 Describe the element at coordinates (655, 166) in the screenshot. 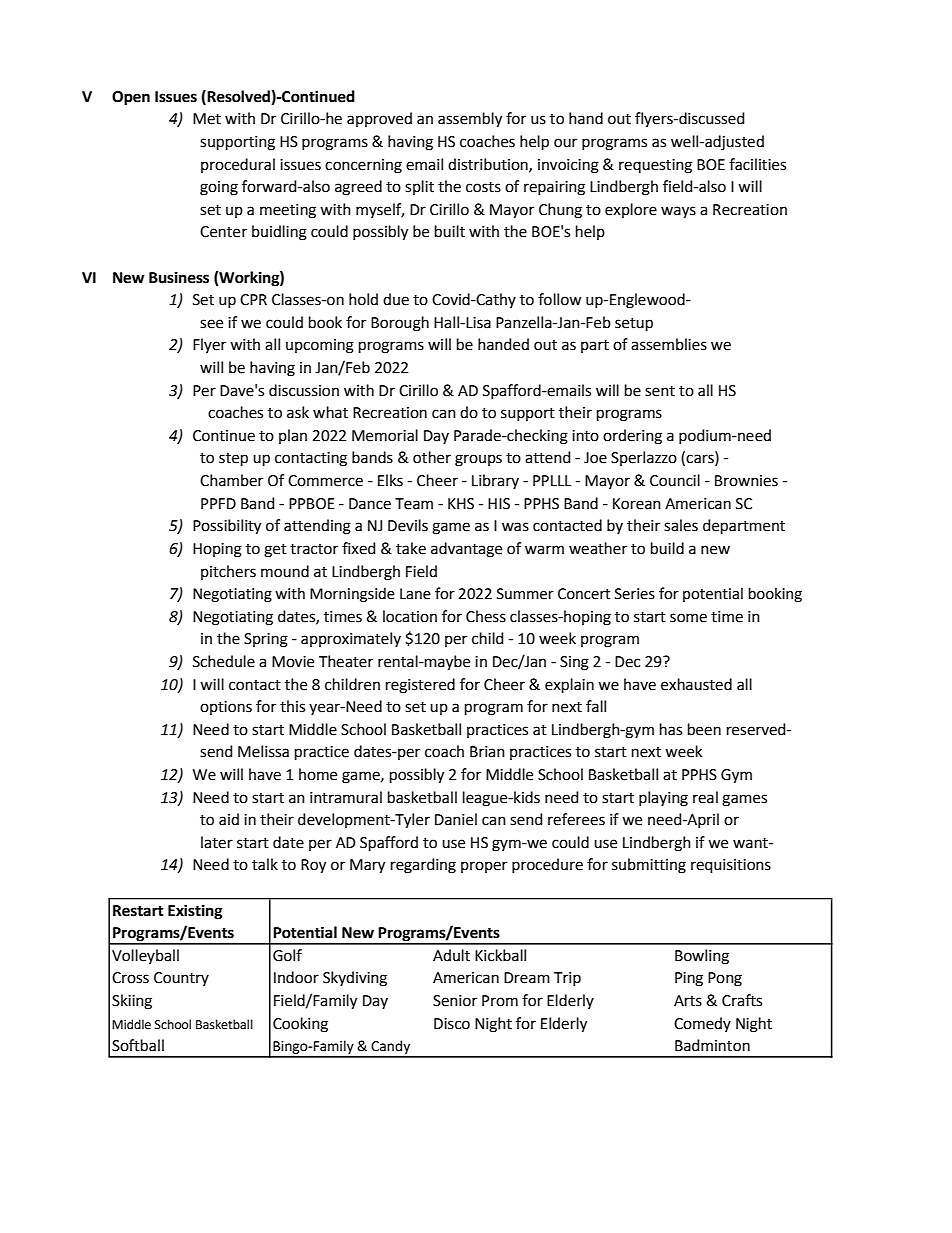

I see `requesting` at that location.
